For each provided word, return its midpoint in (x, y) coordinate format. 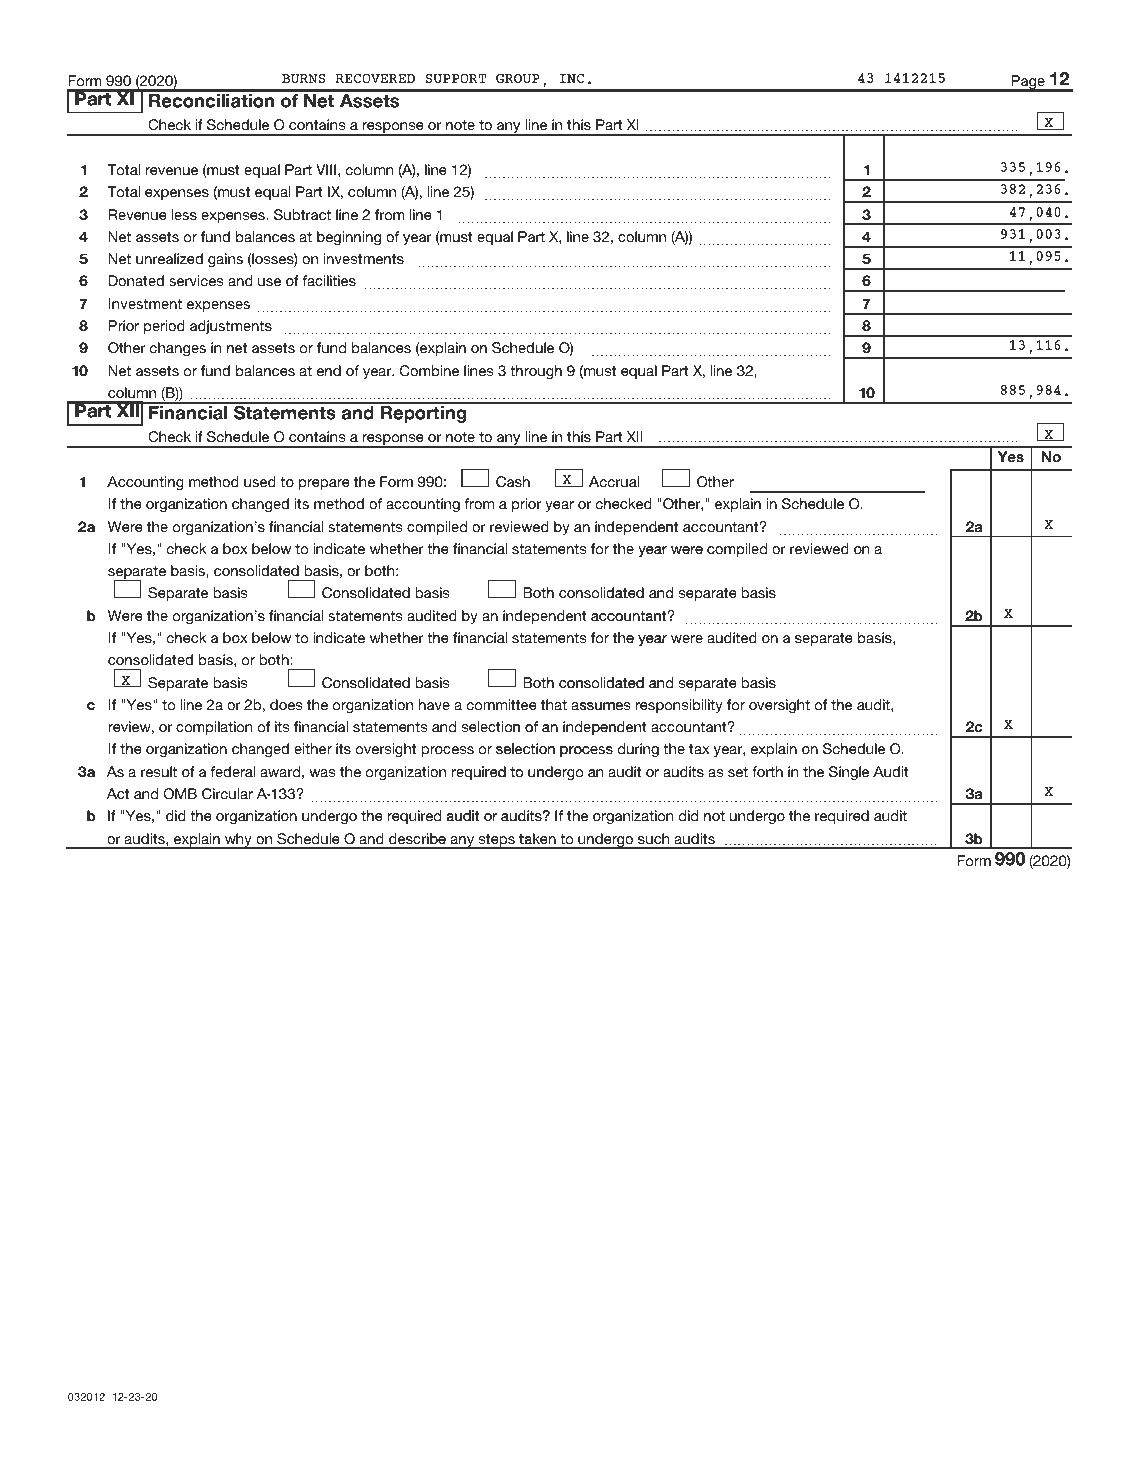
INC (571, 78)
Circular (227, 794)
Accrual (614, 481)
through (536, 372)
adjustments (231, 327)
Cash (513, 482)
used (260, 482)
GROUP (518, 78)
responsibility (679, 706)
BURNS (304, 78)
